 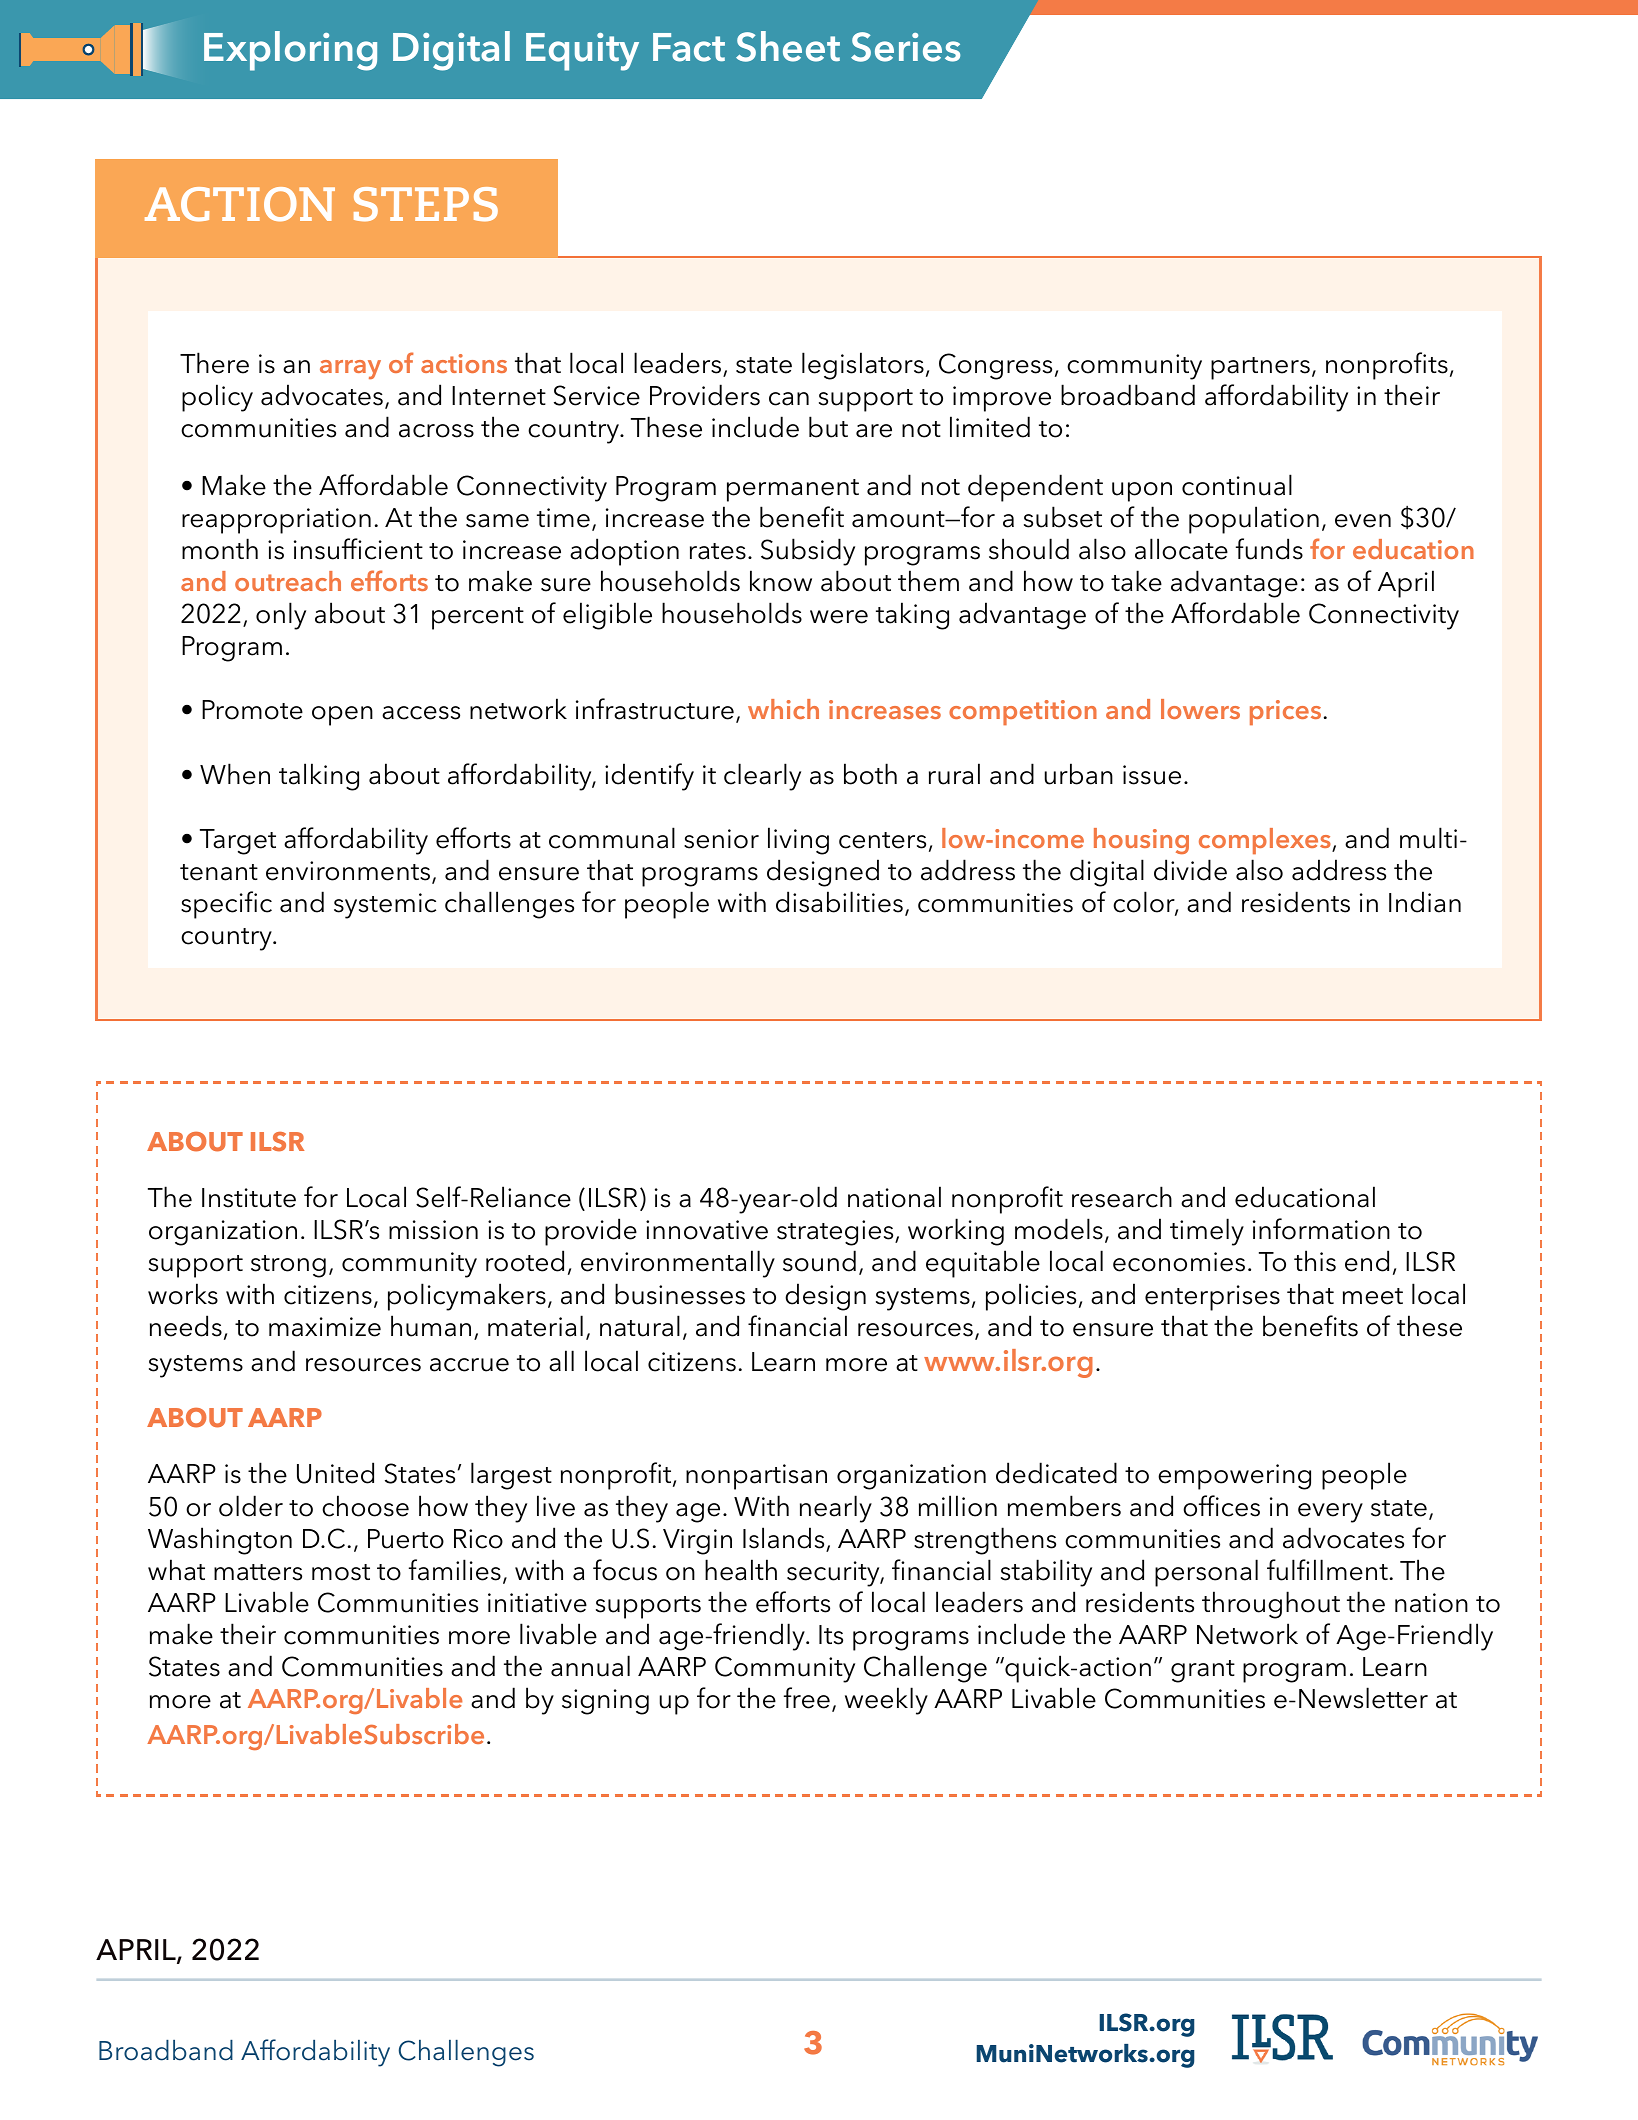 I want to click on Sheet, so click(x=788, y=46).
